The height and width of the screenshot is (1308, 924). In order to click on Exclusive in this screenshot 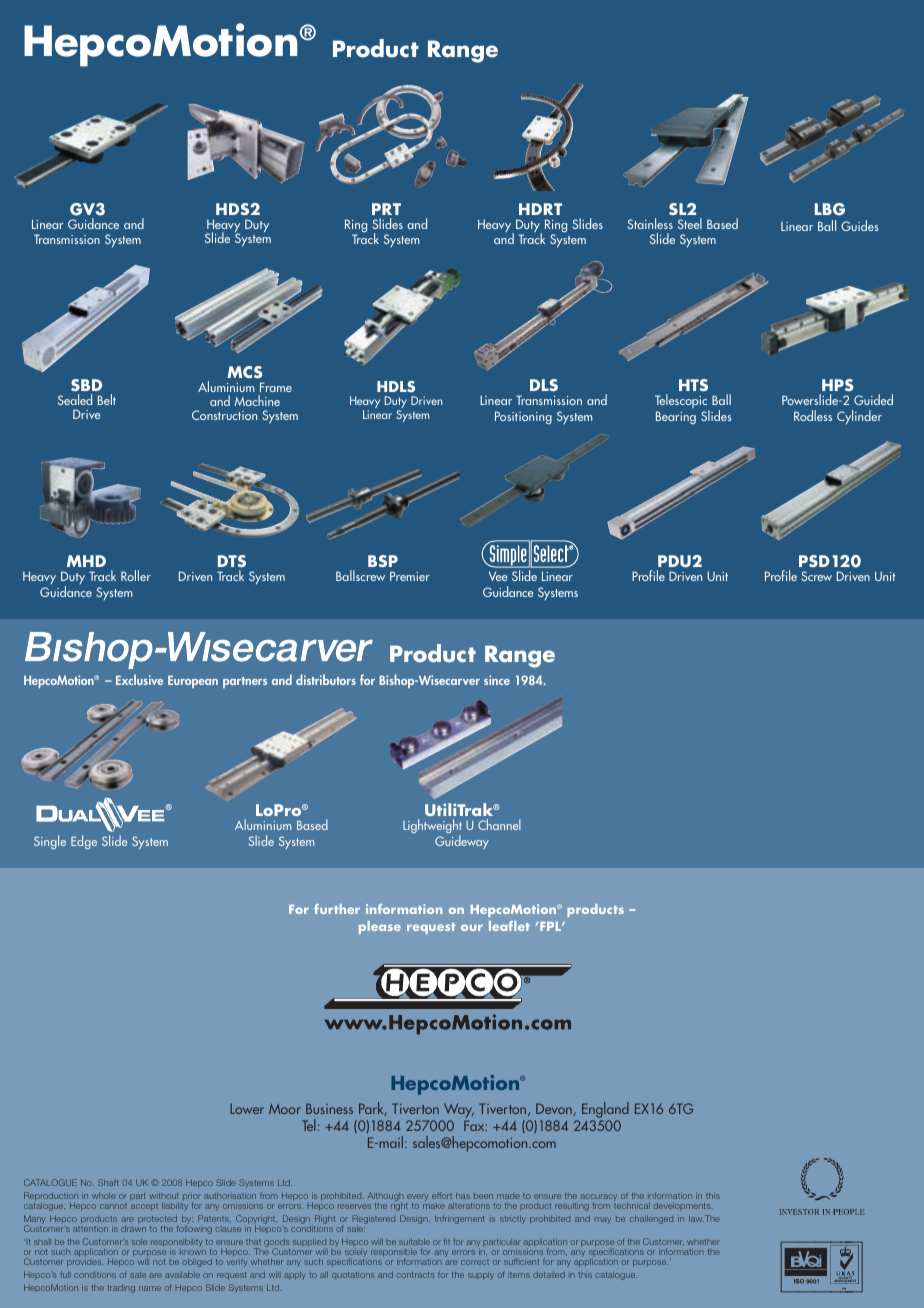, I will do `click(139, 679)`.
